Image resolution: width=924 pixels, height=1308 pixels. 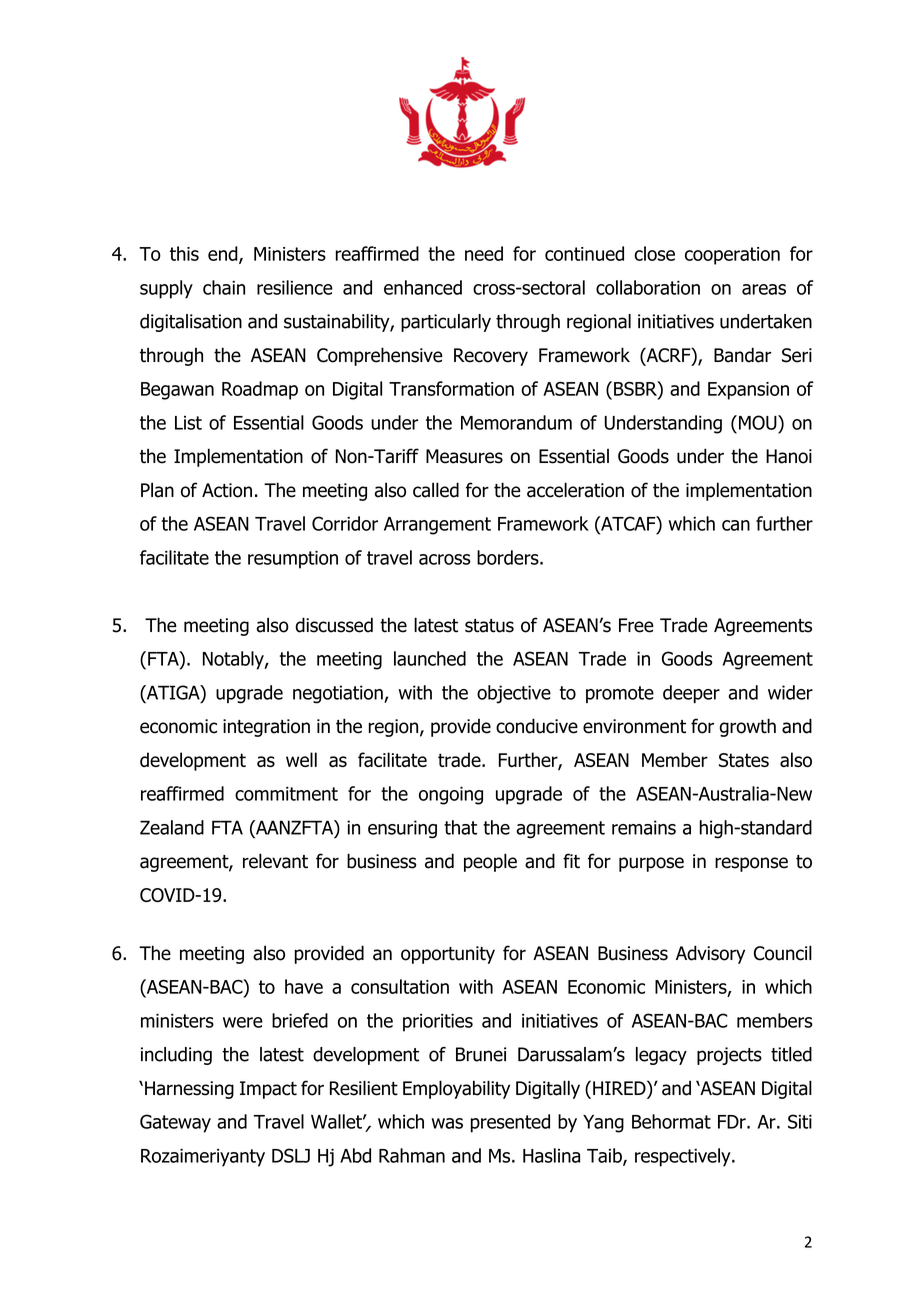 I want to click on need, so click(x=484, y=253).
